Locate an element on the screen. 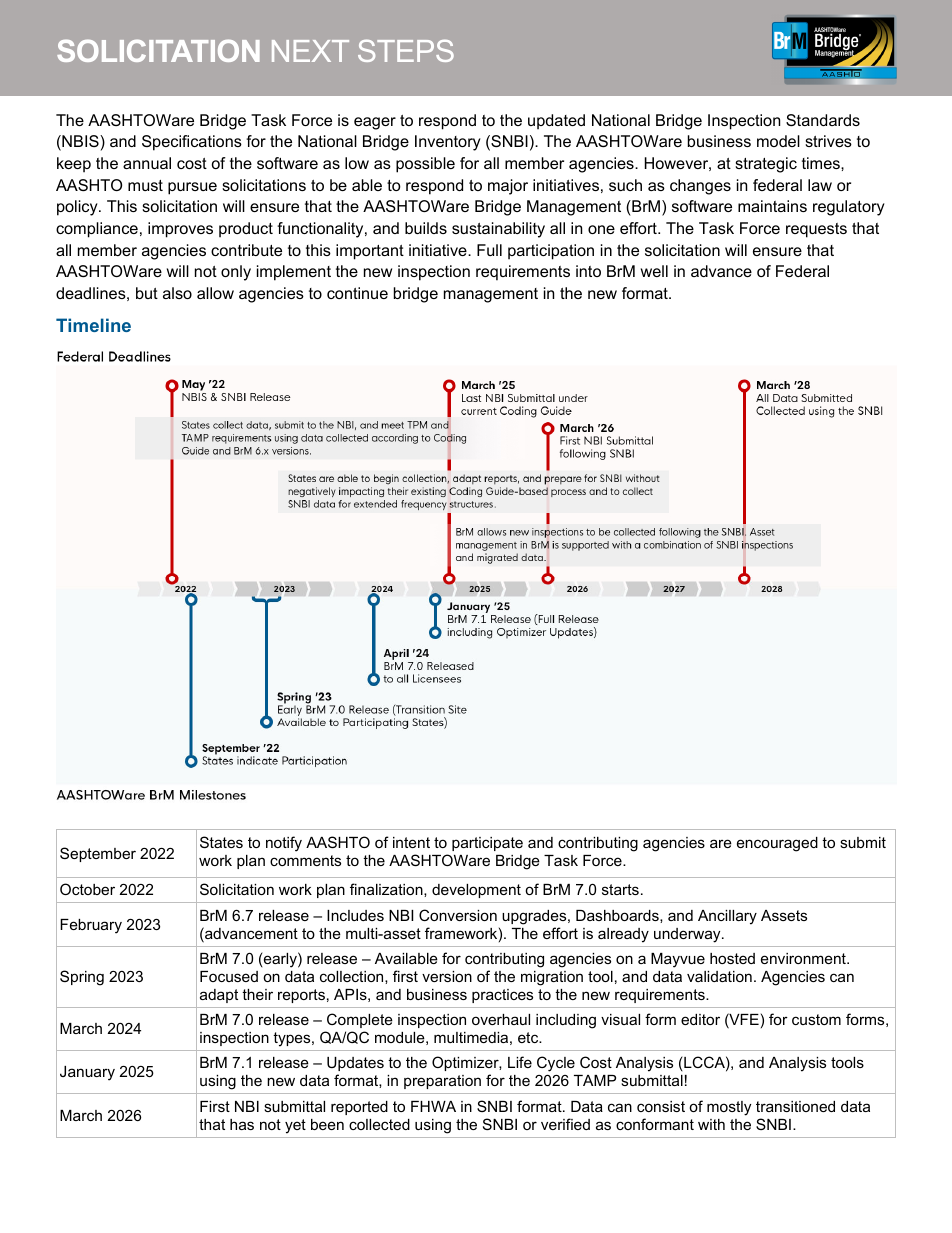  Specifications is located at coordinates (192, 143).
